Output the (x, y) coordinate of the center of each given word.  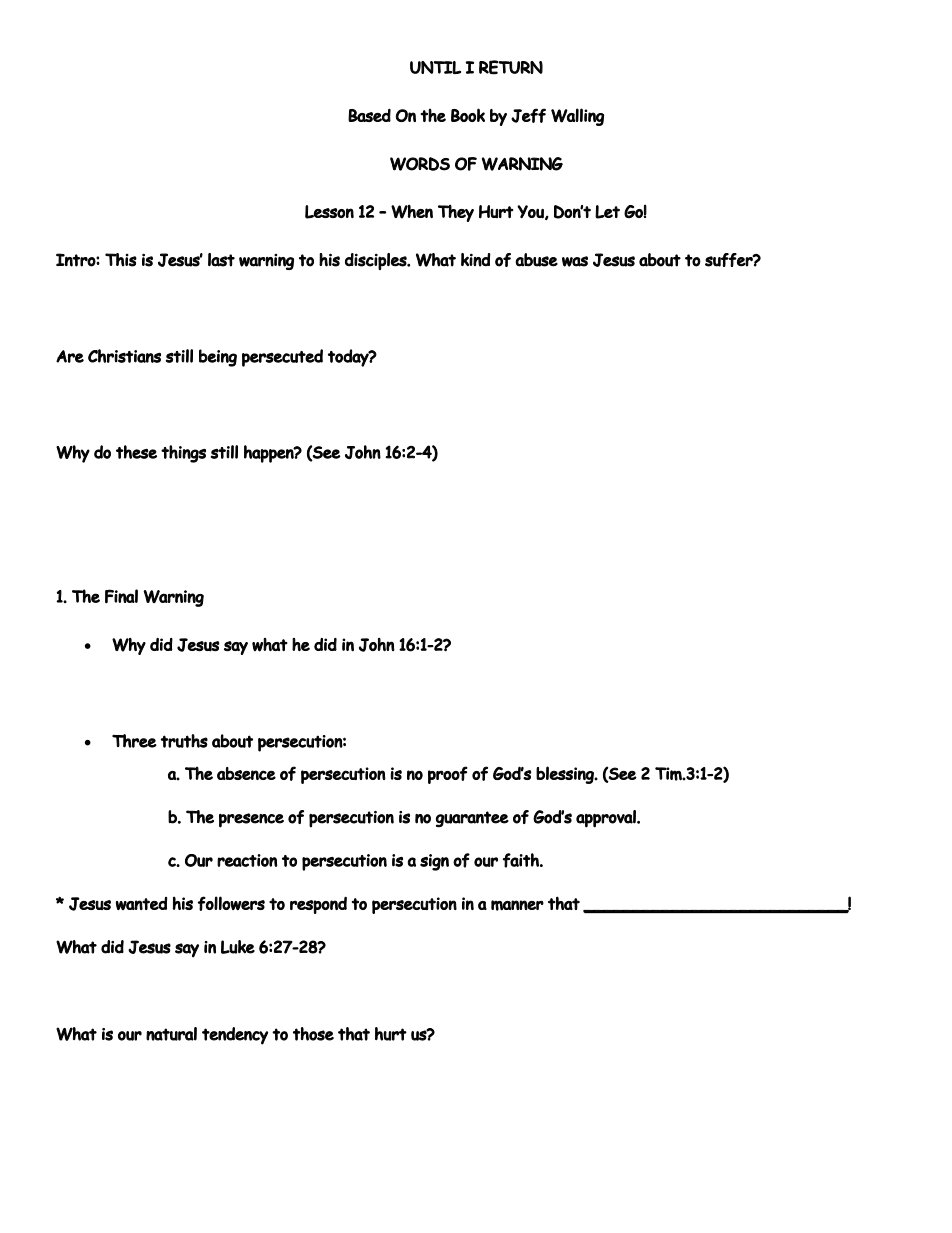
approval (607, 819)
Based (369, 115)
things (183, 454)
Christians (124, 356)
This (121, 260)
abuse (536, 260)
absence (246, 773)
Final (121, 596)
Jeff (528, 115)
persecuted (282, 358)
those (313, 1034)
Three (134, 741)
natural (171, 1034)
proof (448, 775)
